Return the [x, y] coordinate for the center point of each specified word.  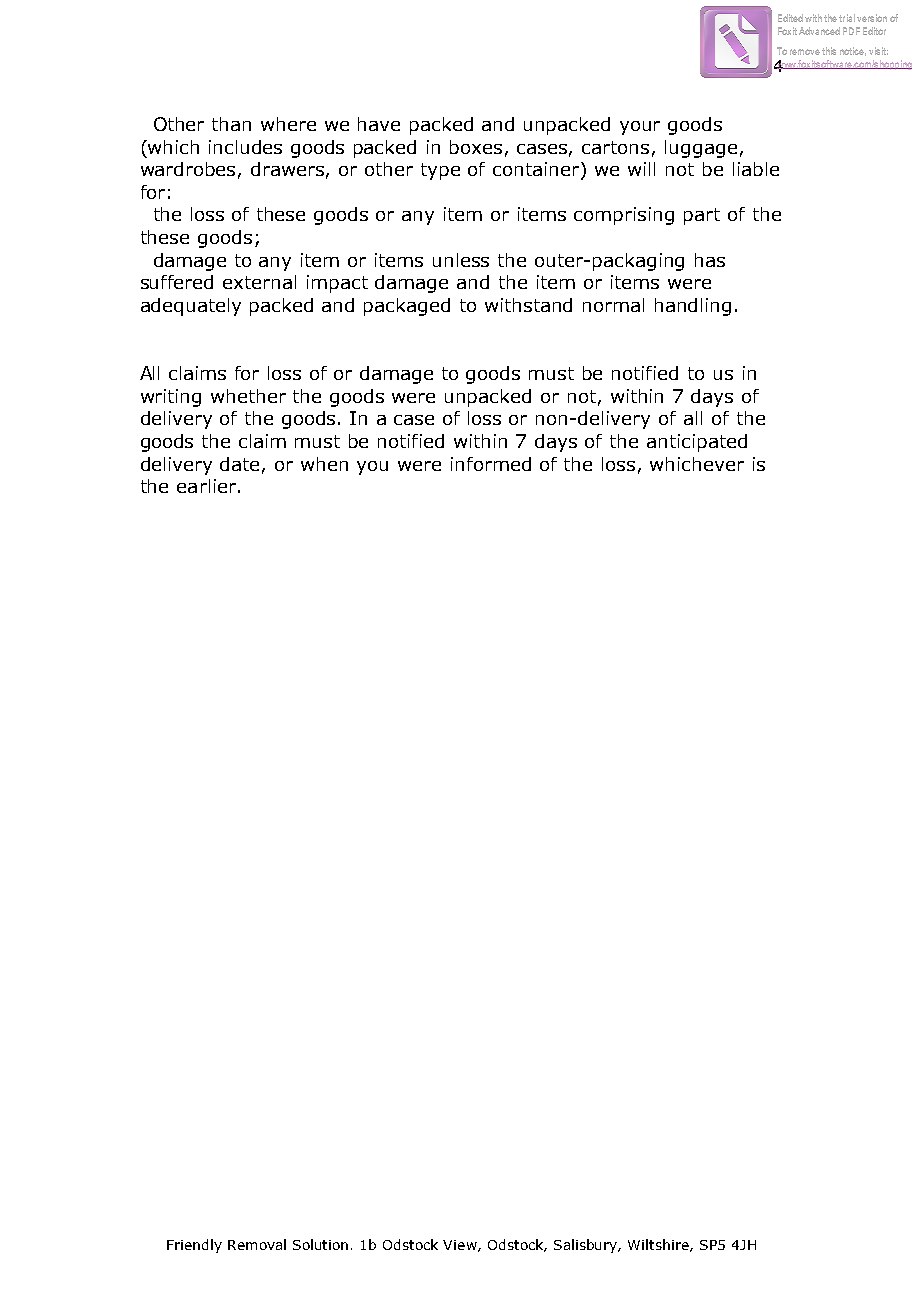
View [461, 1246]
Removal [257, 1244]
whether [248, 396]
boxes [476, 147]
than [231, 124]
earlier [206, 486]
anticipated [697, 443]
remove [805, 52]
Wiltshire [659, 1245]
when [324, 464]
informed [491, 464]
